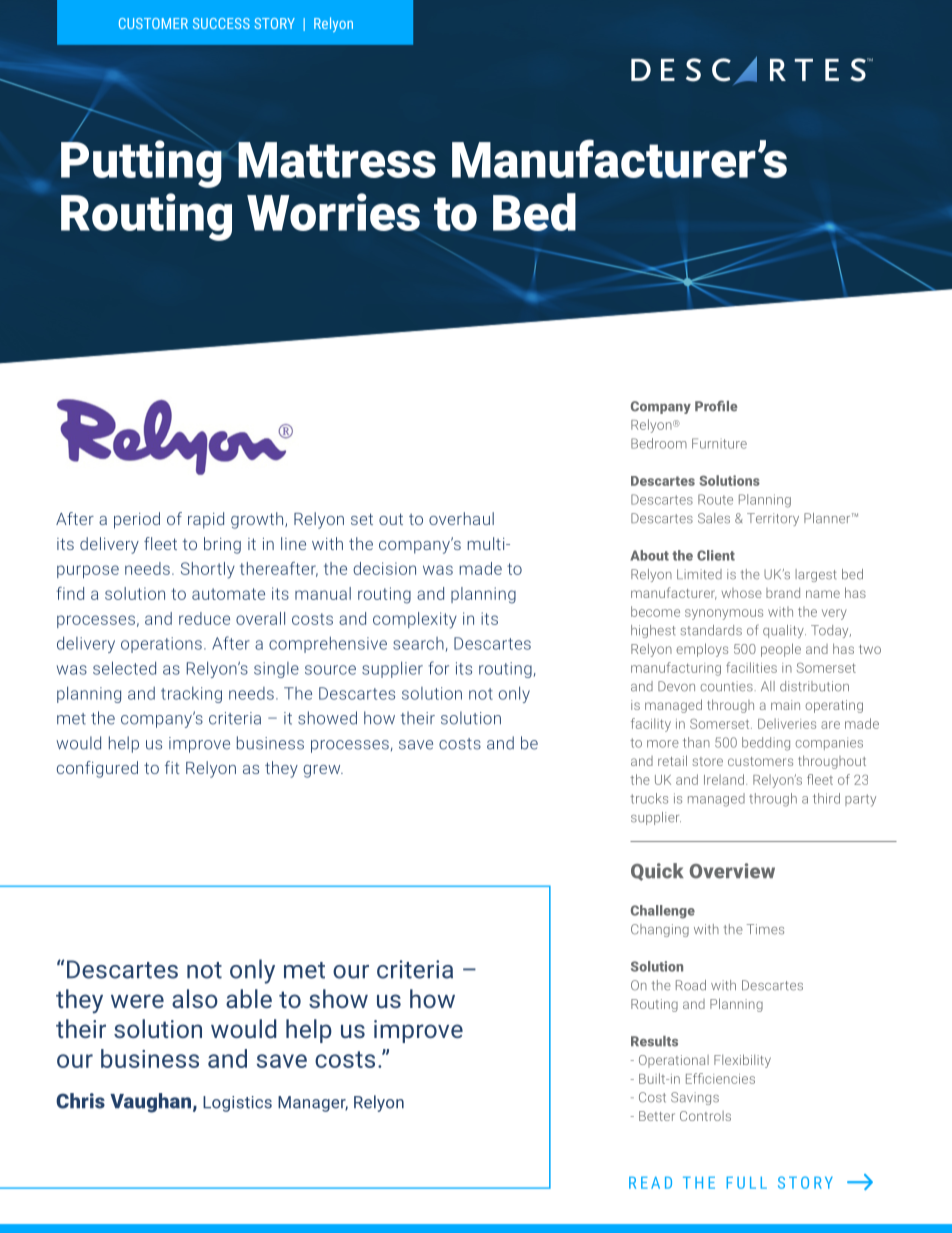 The height and width of the page is (1233, 952). Describe the element at coordinates (313, 1104) in the page. I see `Manager` at that location.
